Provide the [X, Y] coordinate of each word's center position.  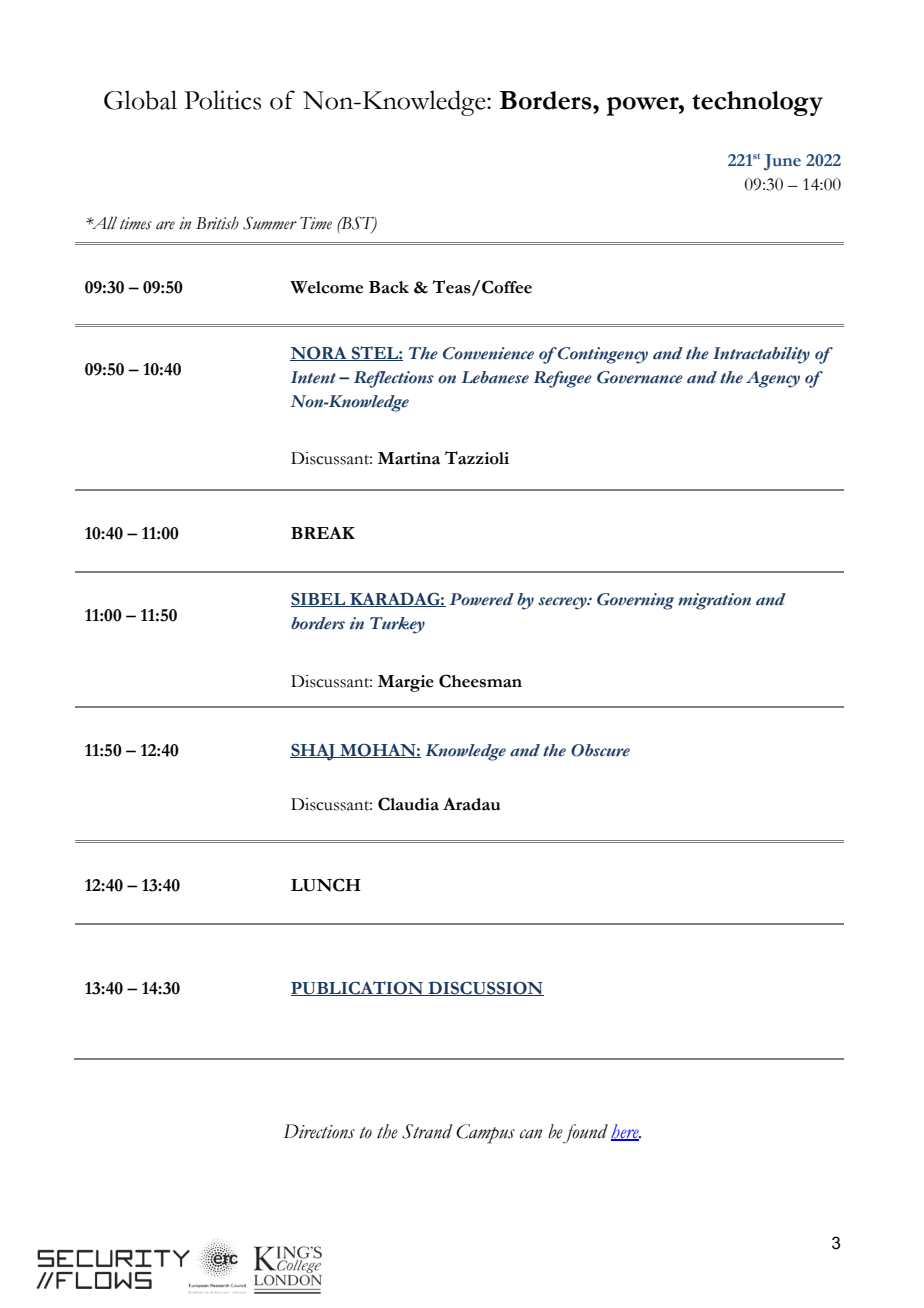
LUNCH [326, 885]
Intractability [761, 355]
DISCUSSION [485, 988]
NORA [319, 354]
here [626, 1132]
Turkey [397, 625]
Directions [319, 1131]
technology [757, 103]
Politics [222, 100]
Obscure [600, 750]
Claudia [408, 804]
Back [389, 287]
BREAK [323, 532]
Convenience [488, 353]
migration [714, 601]
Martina [409, 458]
